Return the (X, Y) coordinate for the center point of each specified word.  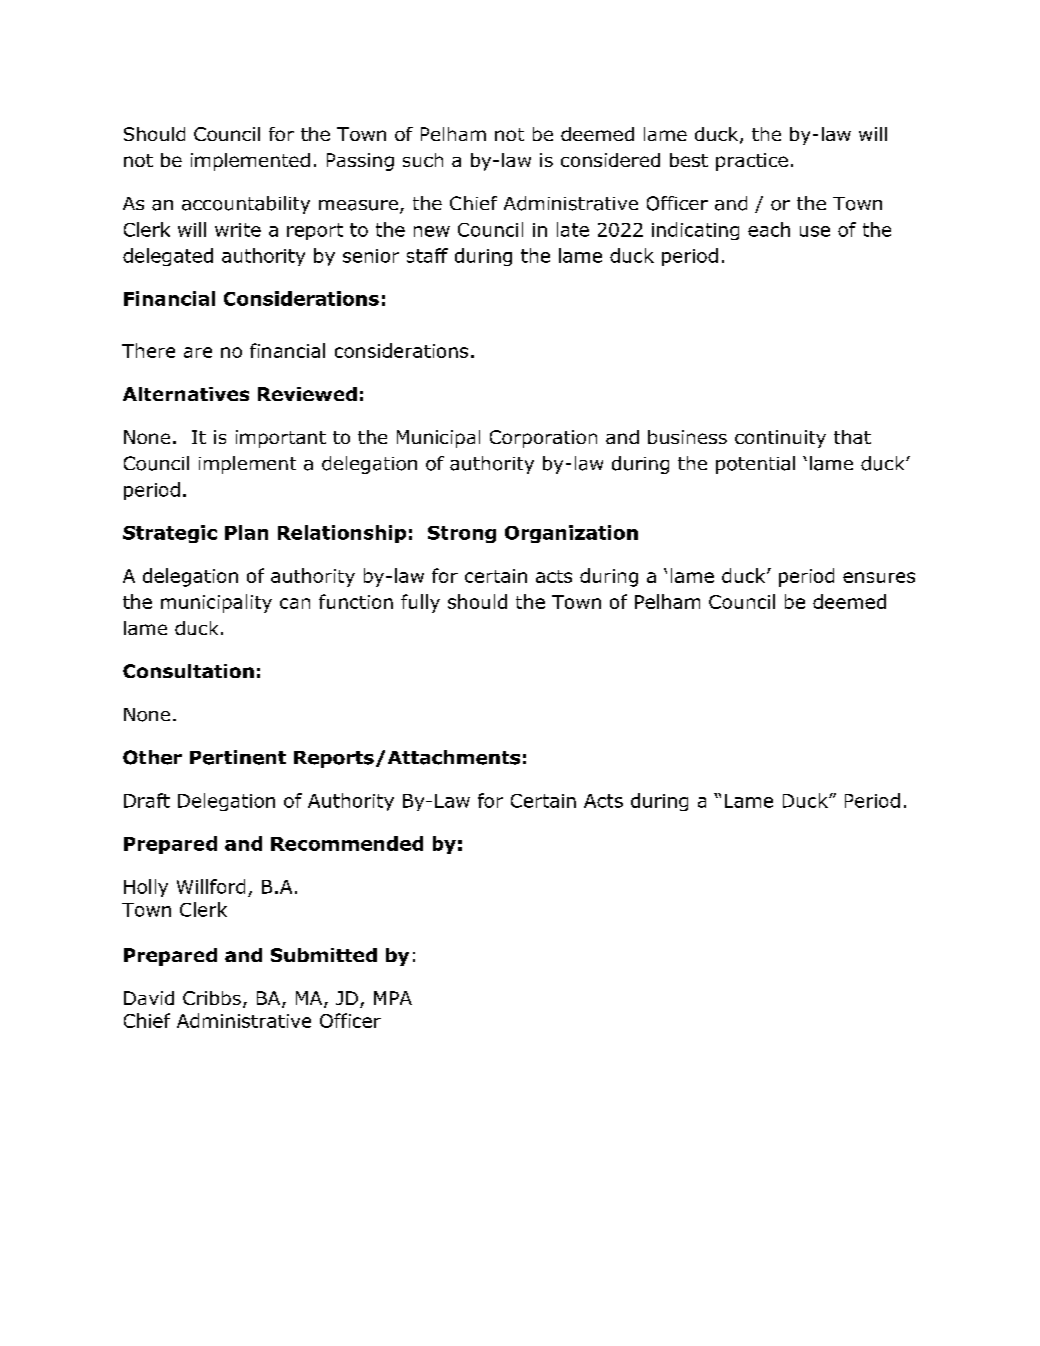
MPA (393, 998)
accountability (246, 205)
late (573, 229)
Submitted (324, 955)
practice (752, 162)
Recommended (347, 843)
